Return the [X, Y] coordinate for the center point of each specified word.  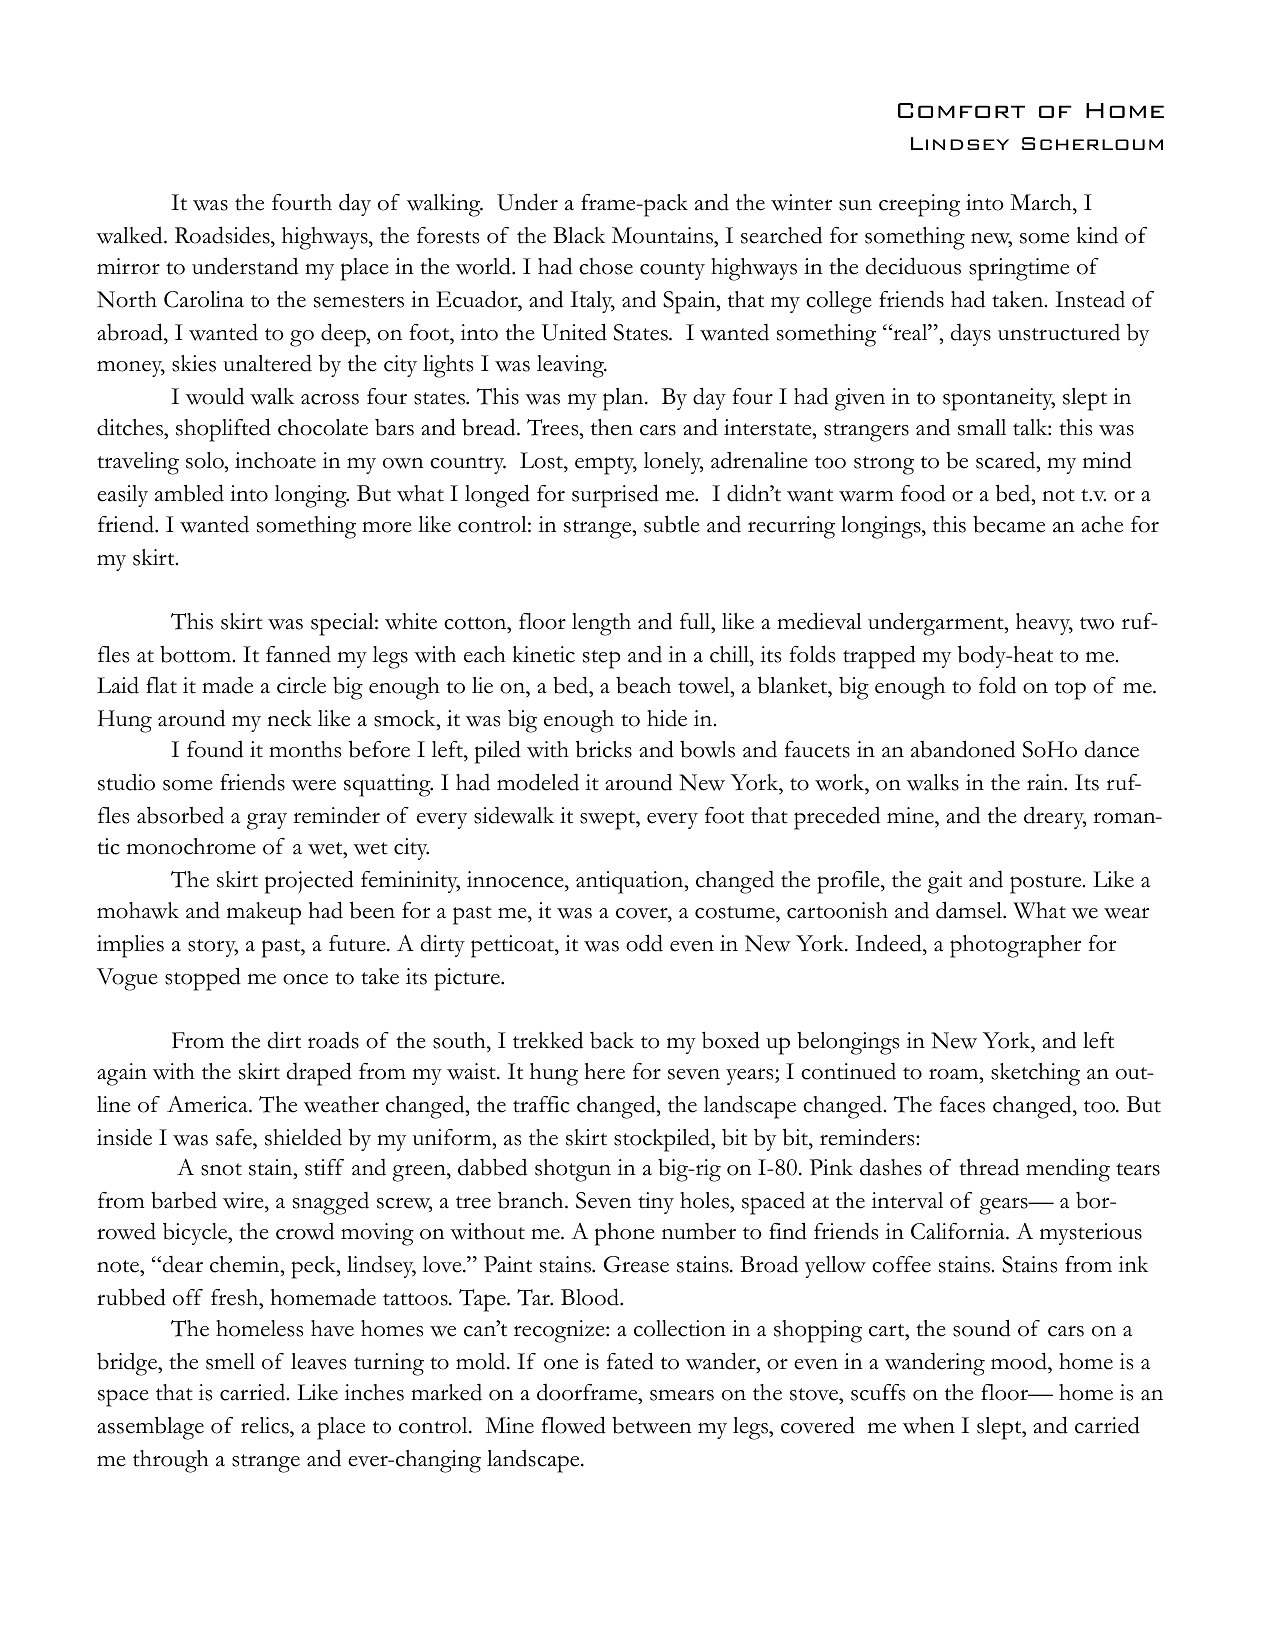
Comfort [961, 110]
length [601, 624]
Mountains [664, 235]
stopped [203, 979]
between [651, 1425]
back [612, 1040]
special [343, 624]
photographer [1015, 946]
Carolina [204, 299]
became [1009, 524]
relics [266, 1427]
